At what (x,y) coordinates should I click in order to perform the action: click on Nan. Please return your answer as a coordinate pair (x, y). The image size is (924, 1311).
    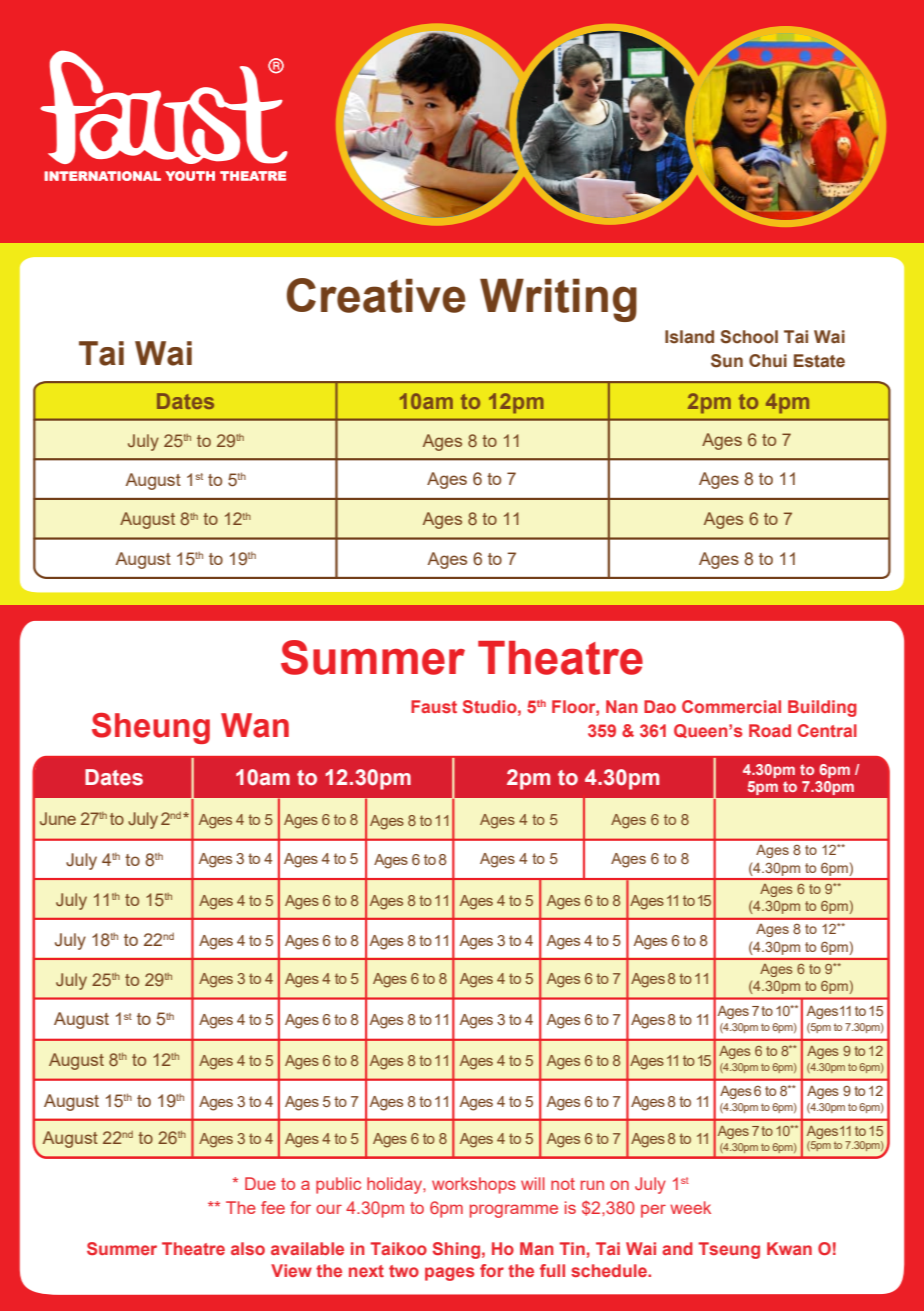
    Looking at the image, I should click on (622, 706).
